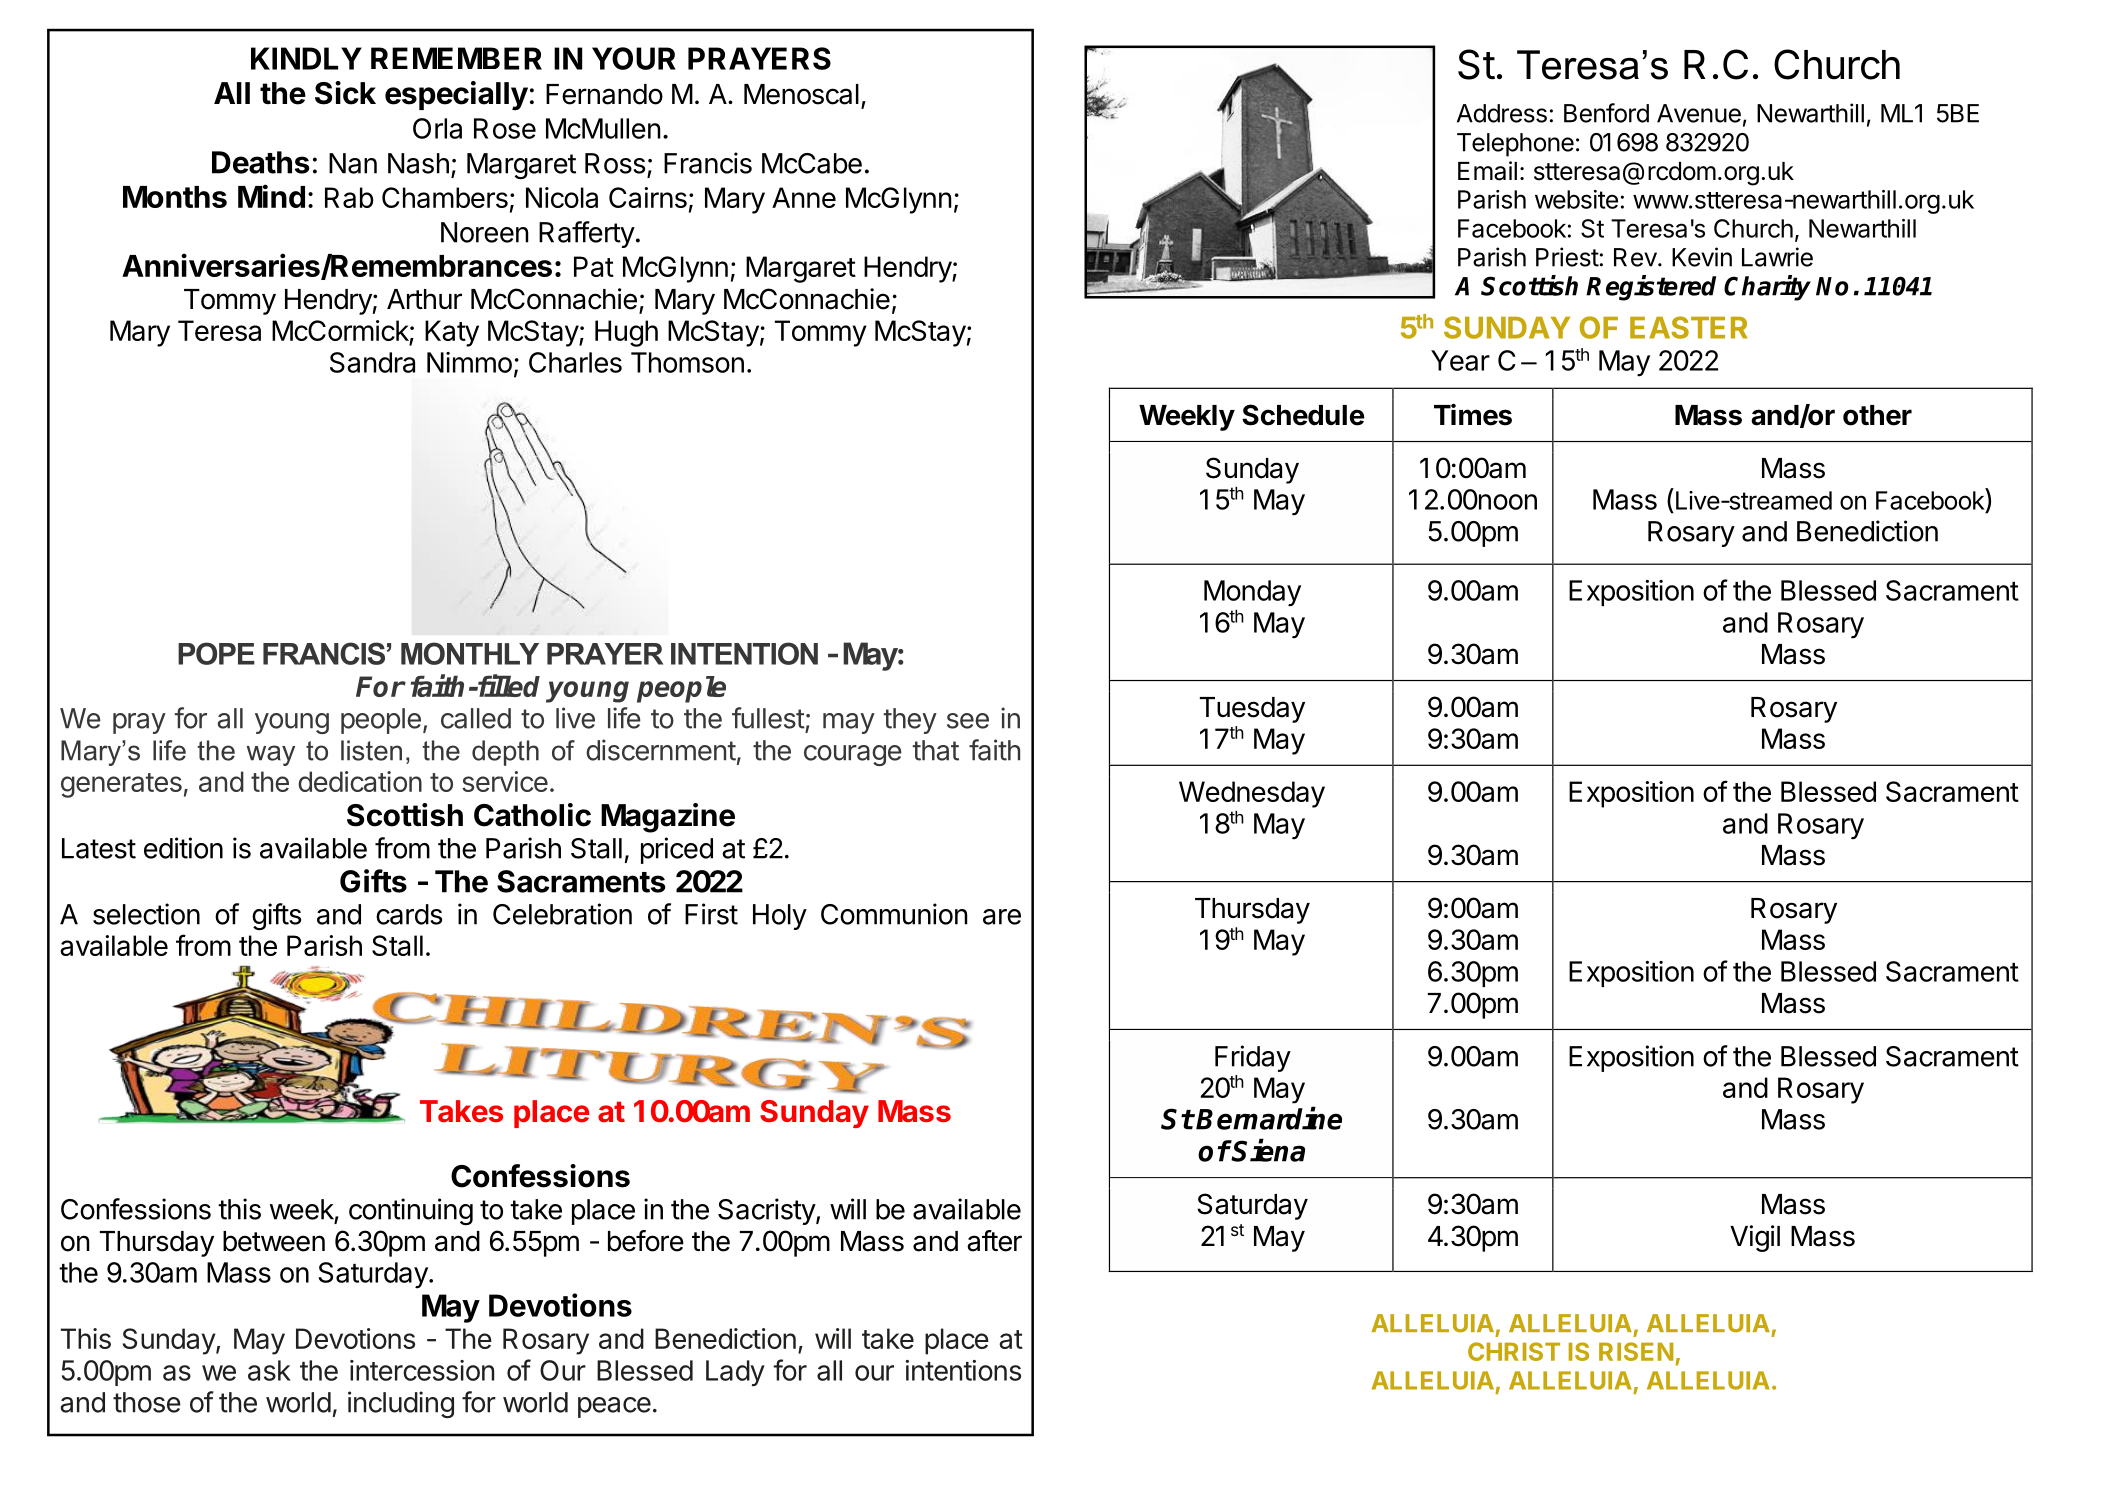  I want to click on Sick, so click(345, 93).
